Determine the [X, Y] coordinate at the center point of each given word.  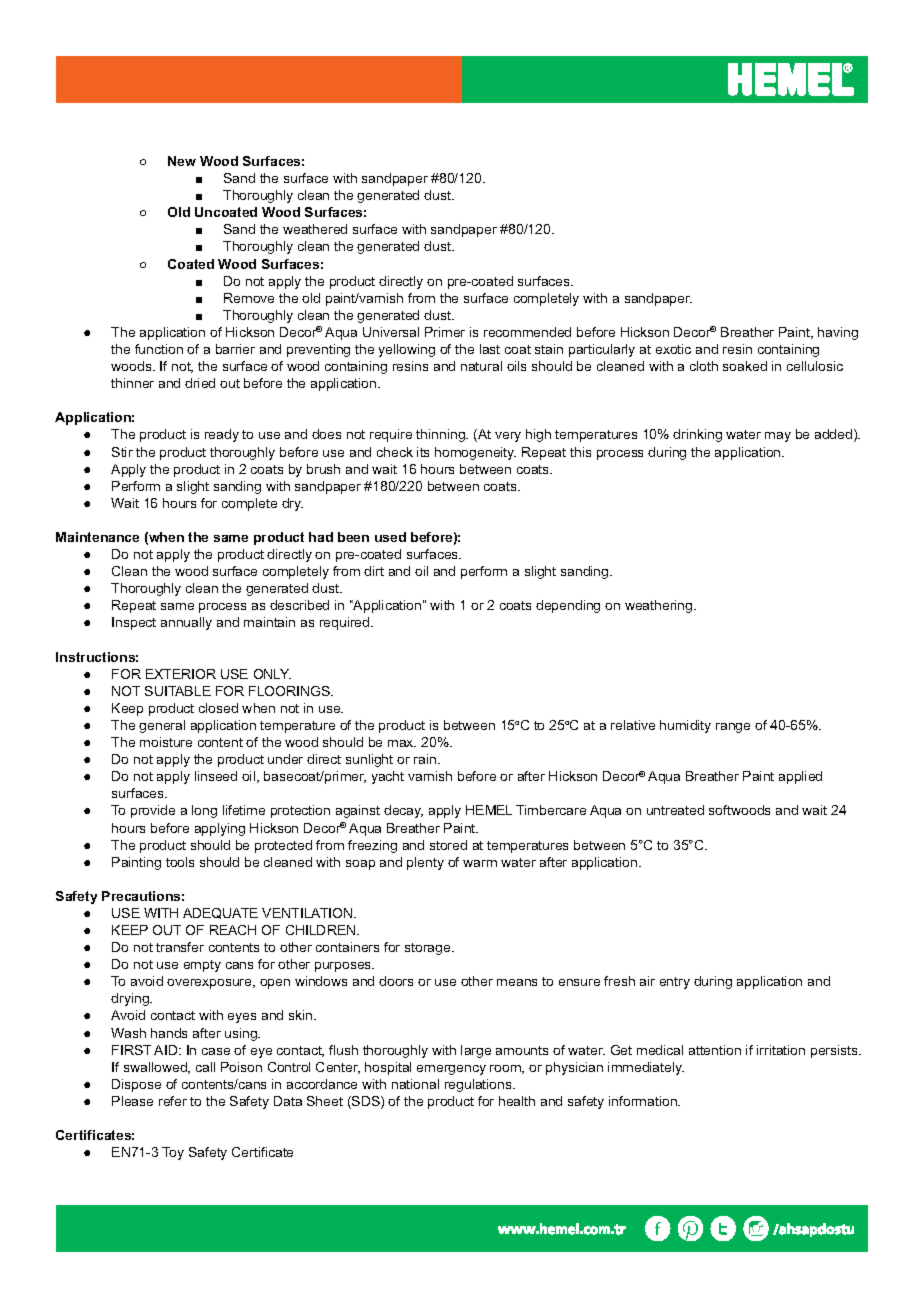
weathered [315, 229]
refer [173, 1101]
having [838, 333]
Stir [122, 452]
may [778, 437]
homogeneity [475, 453]
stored [448, 845]
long [204, 811]
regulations [479, 1085]
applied [800, 777]
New [182, 161]
